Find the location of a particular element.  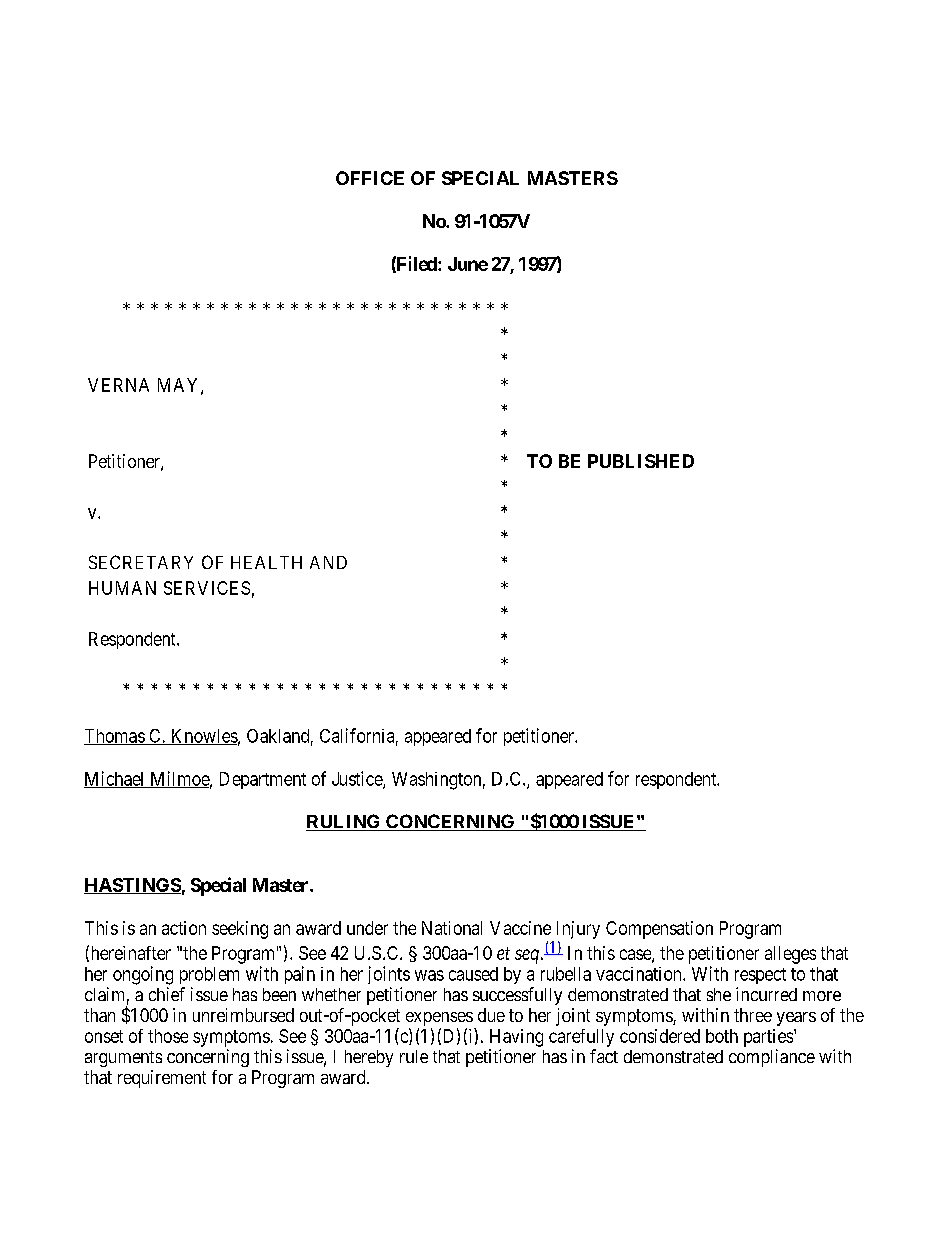

SERVICES is located at coordinates (207, 588).
